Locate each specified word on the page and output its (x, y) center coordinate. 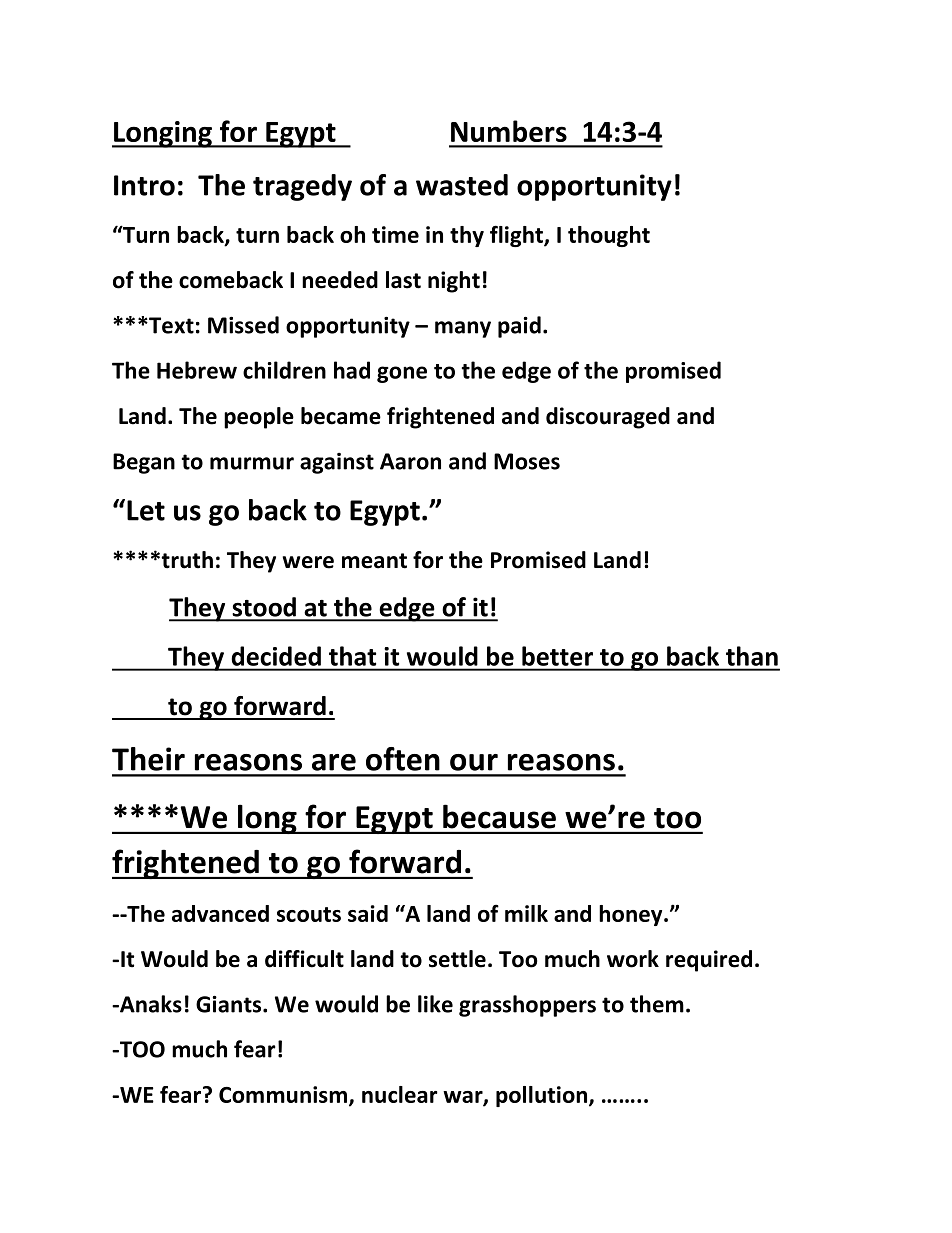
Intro (144, 185)
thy (467, 236)
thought (609, 236)
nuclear (400, 1094)
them (657, 1004)
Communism (283, 1094)
